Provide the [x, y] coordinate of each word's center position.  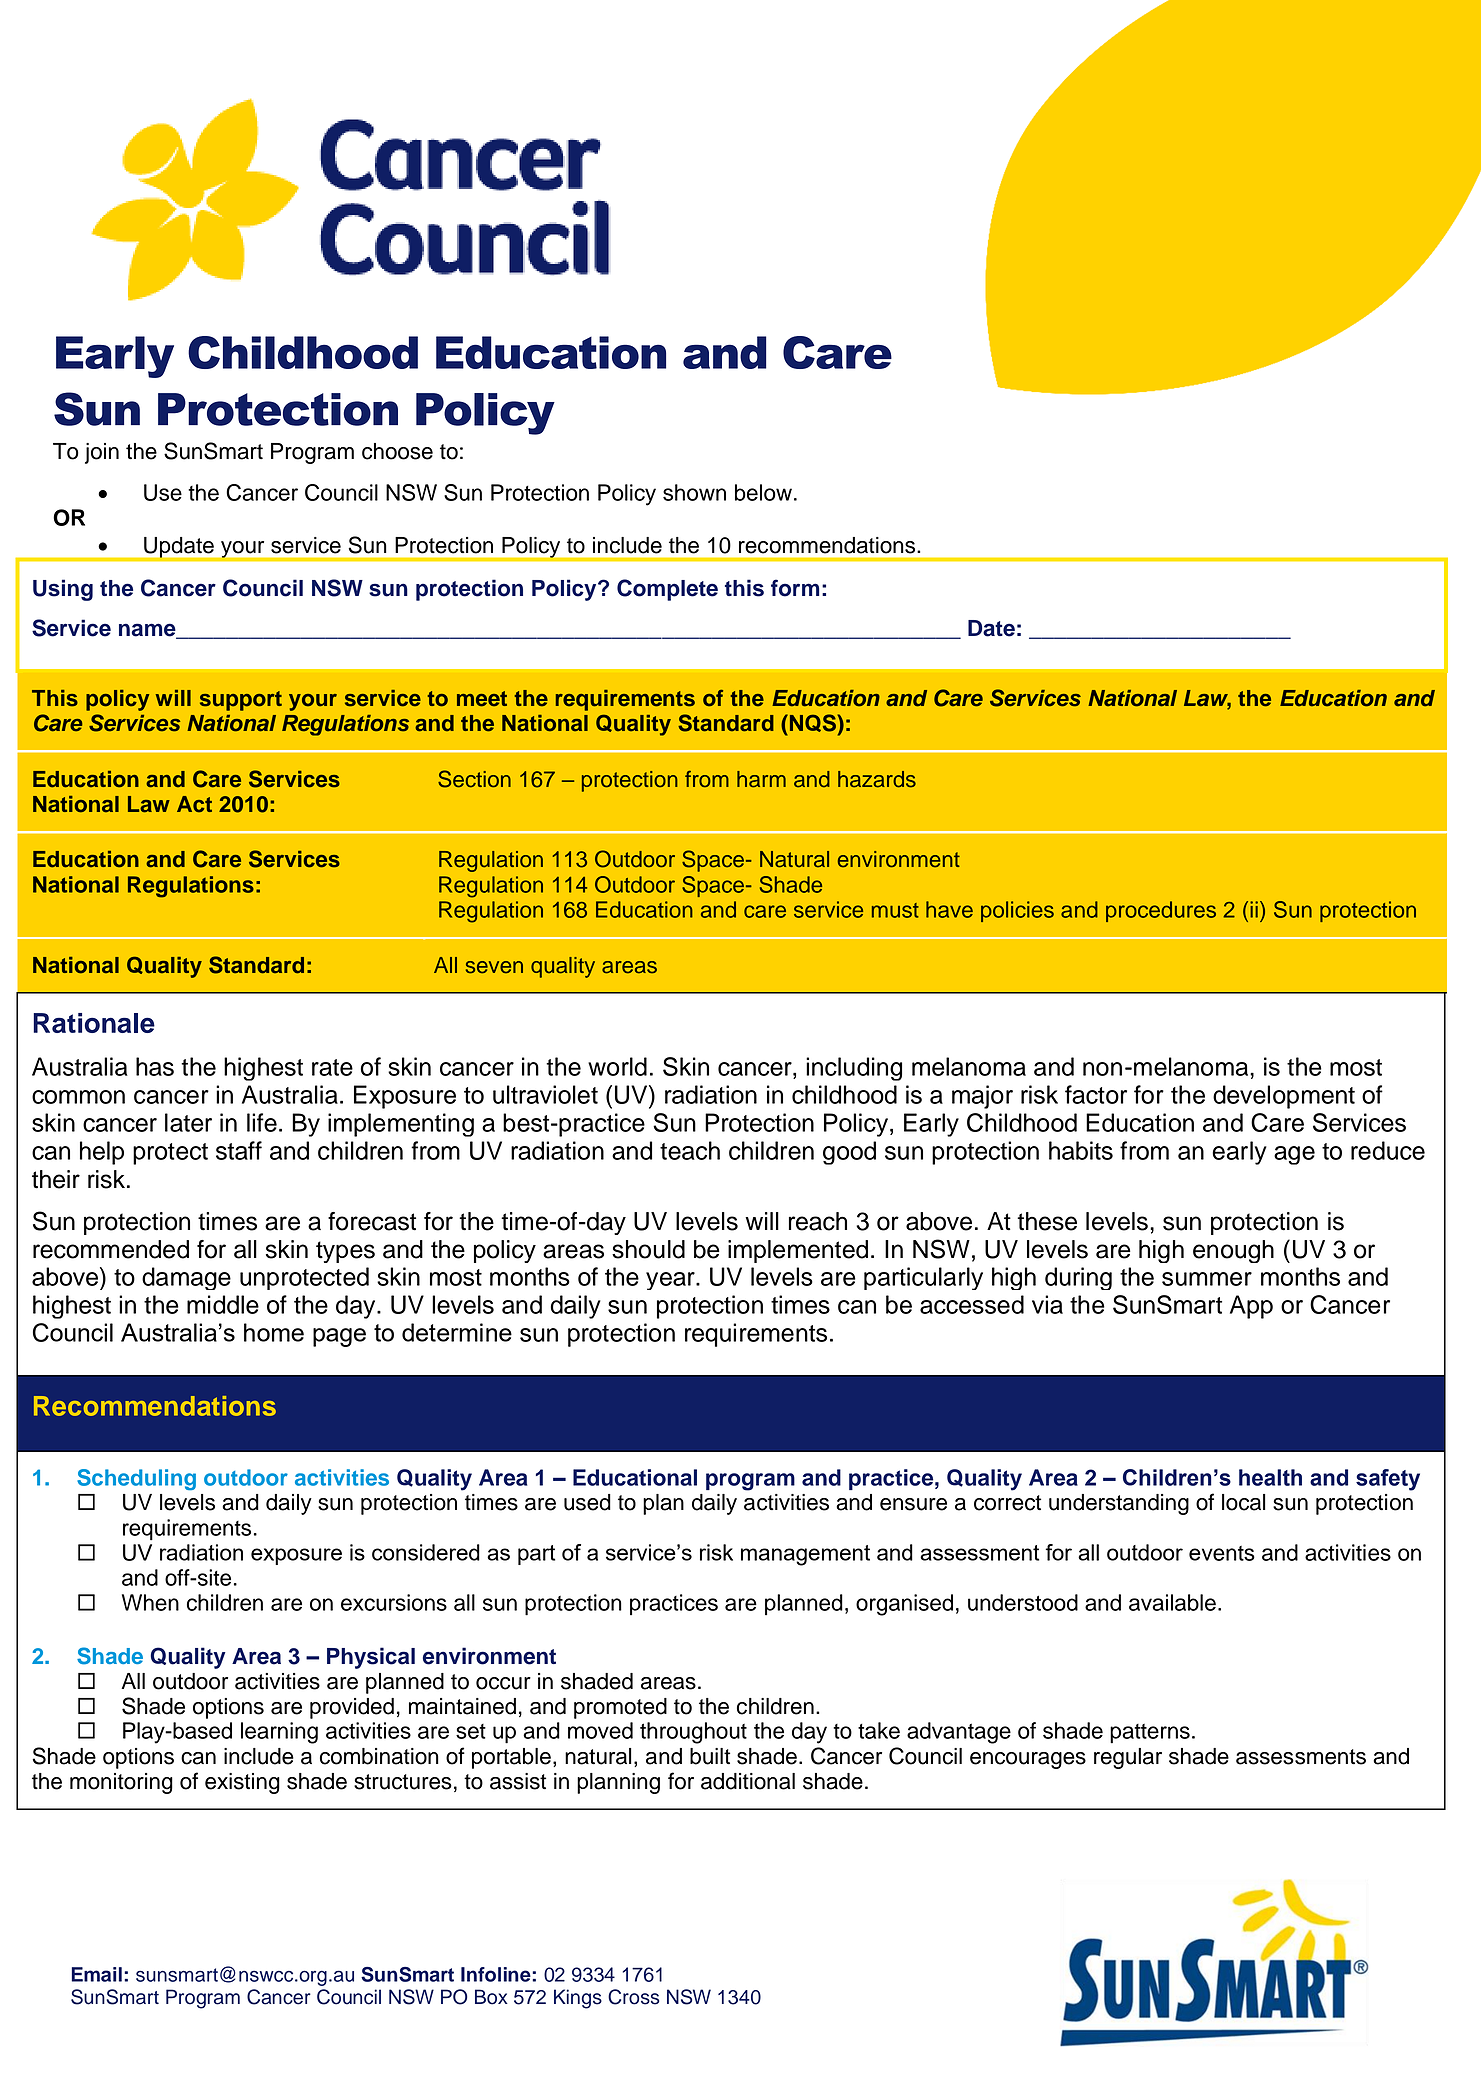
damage [186, 1278]
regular [1128, 1758]
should [648, 1249]
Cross [634, 1997]
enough [1233, 1251]
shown [694, 492]
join [102, 453]
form [795, 588]
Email [96, 1974]
